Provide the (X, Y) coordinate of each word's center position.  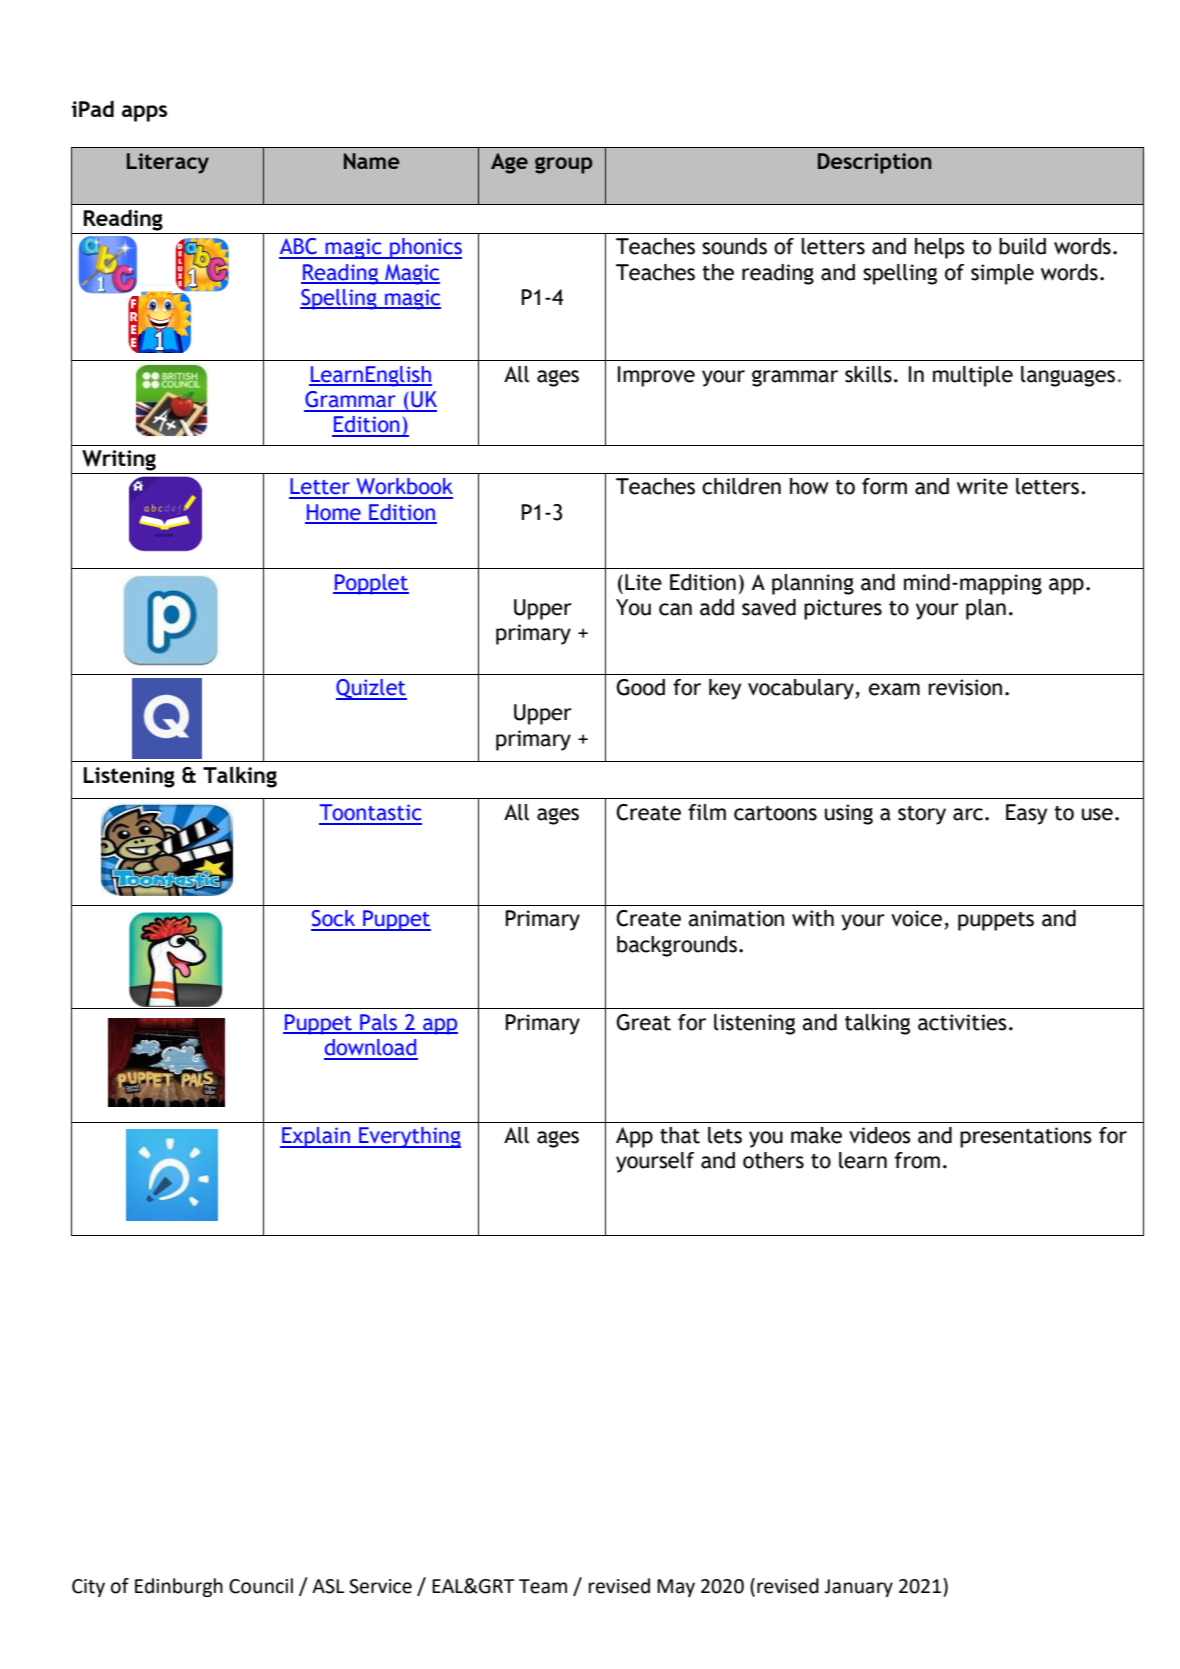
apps (144, 113)
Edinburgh (179, 1587)
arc (968, 814)
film (707, 812)
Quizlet (371, 689)
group (564, 165)
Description (874, 163)
